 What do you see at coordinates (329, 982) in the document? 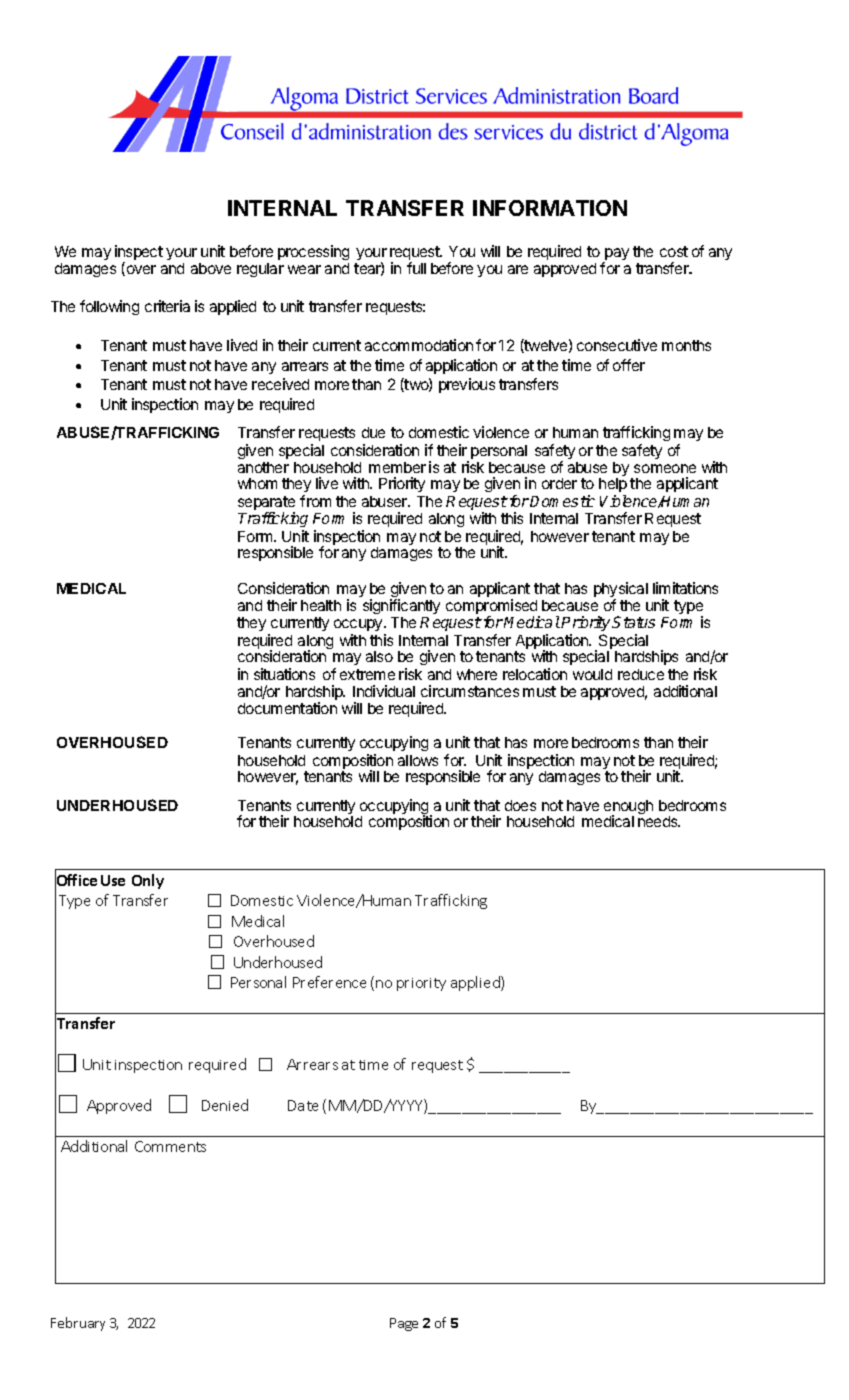
I see `Preference` at bounding box center [329, 982].
